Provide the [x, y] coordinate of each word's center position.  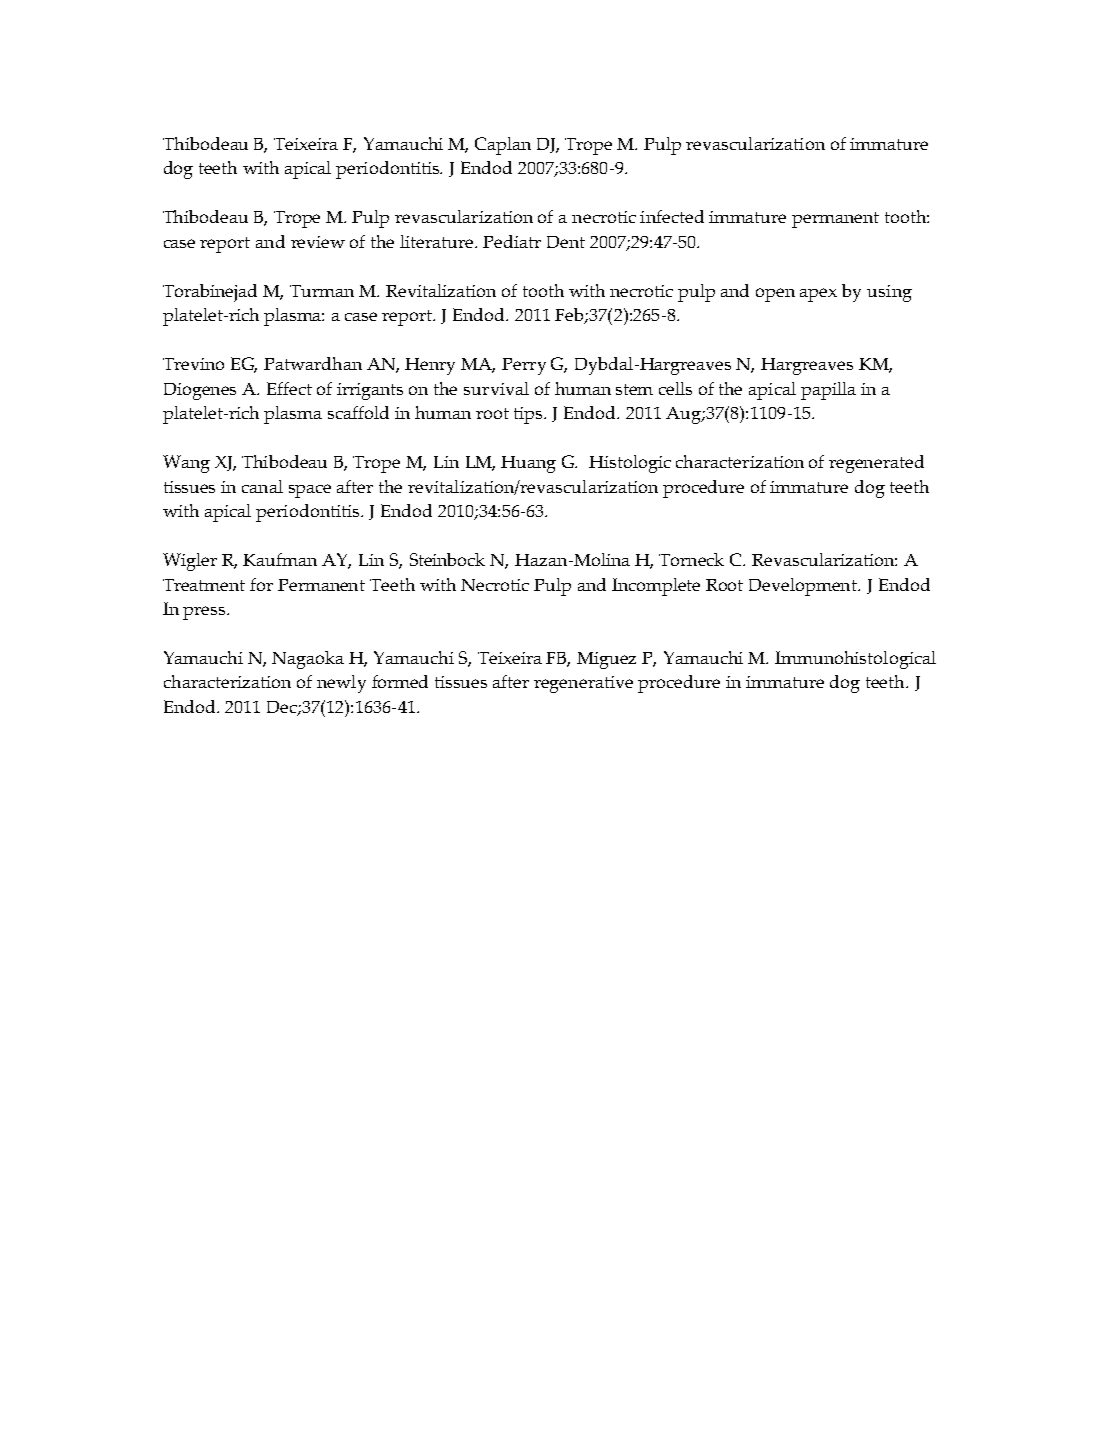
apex [818, 295]
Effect [289, 388]
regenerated [876, 464]
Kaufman [280, 559]
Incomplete [656, 587]
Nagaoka [308, 660]
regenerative [583, 684]
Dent [566, 242]
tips [530, 415]
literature [438, 241]
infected [672, 216]
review [318, 242]
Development [804, 587]
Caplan [503, 146]
